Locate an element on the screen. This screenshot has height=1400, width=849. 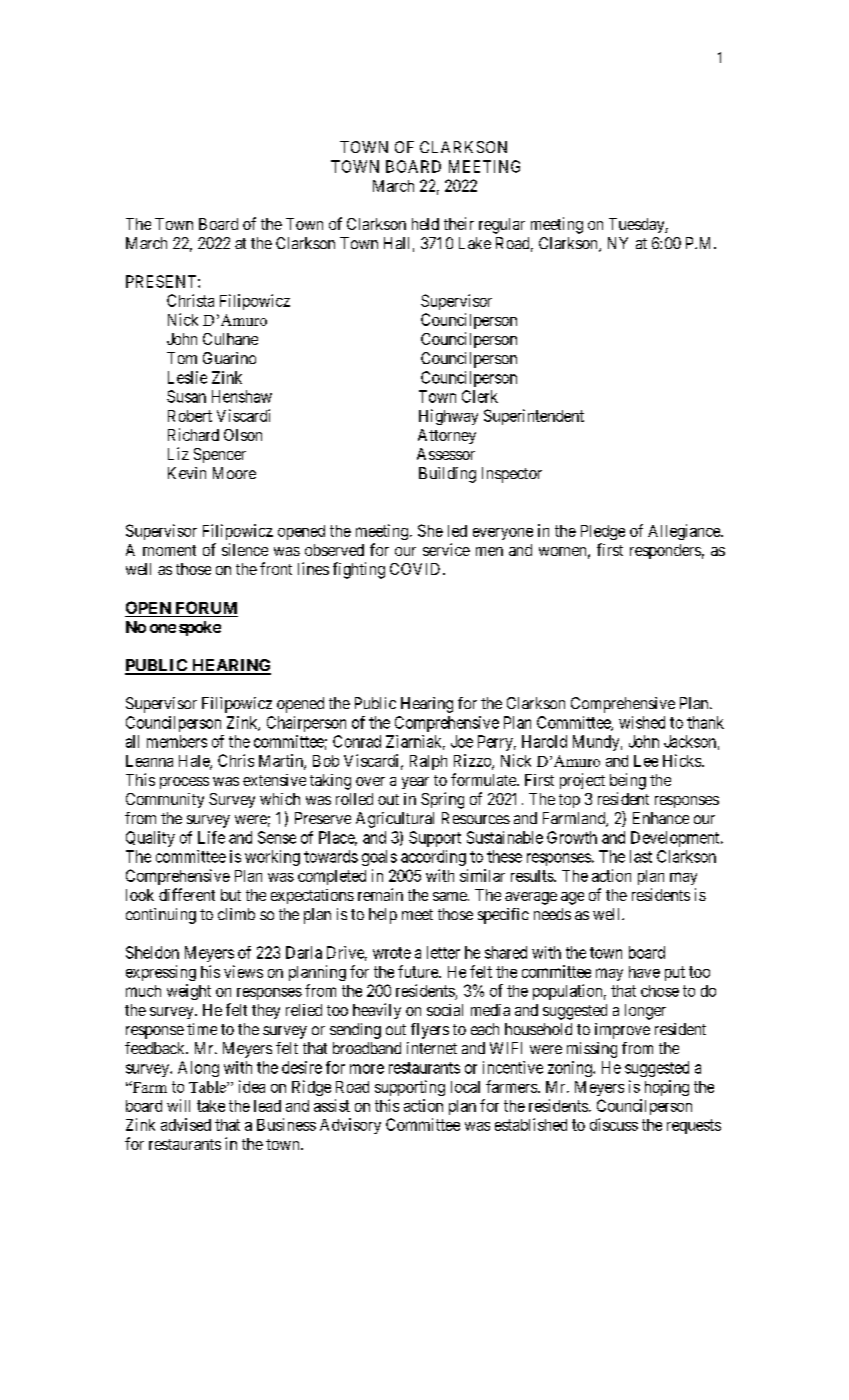
take is located at coordinates (211, 1106).
